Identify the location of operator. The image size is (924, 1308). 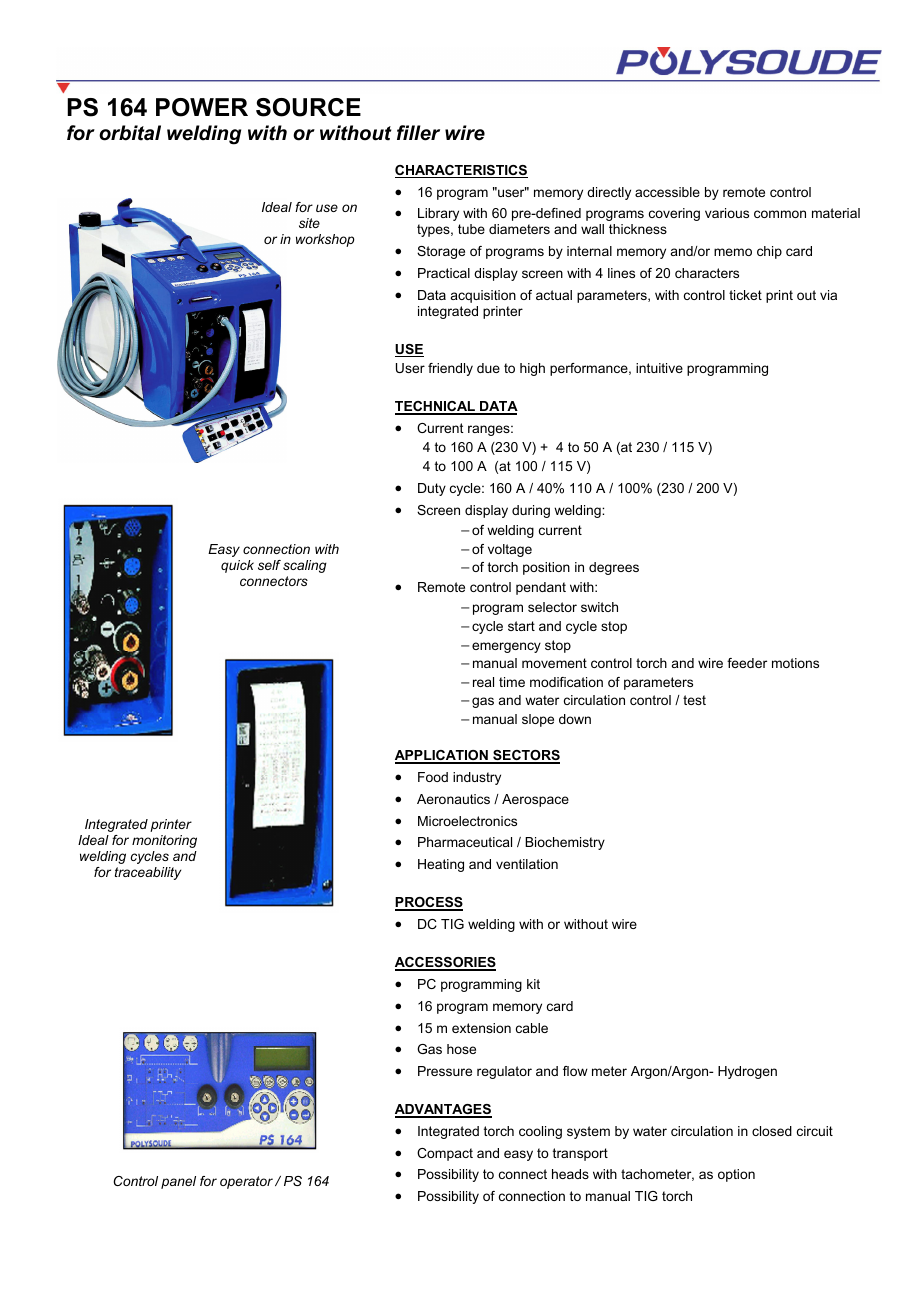
(246, 1182).
